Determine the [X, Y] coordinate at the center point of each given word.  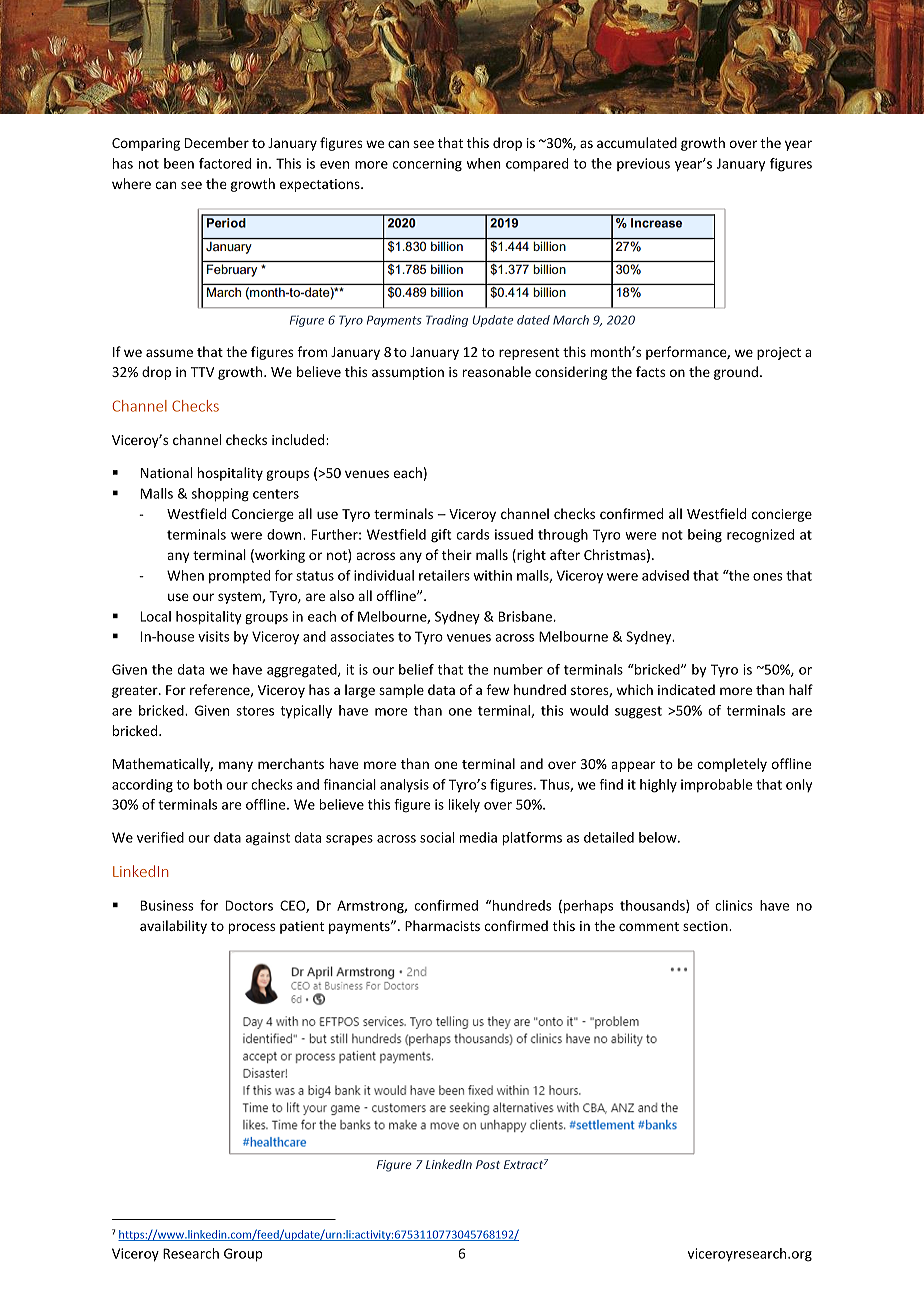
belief [416, 669]
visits [213, 636]
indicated [686, 689]
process [251, 928]
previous [643, 164]
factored [225, 163]
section [706, 926]
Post [488, 1164]
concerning [427, 165]
